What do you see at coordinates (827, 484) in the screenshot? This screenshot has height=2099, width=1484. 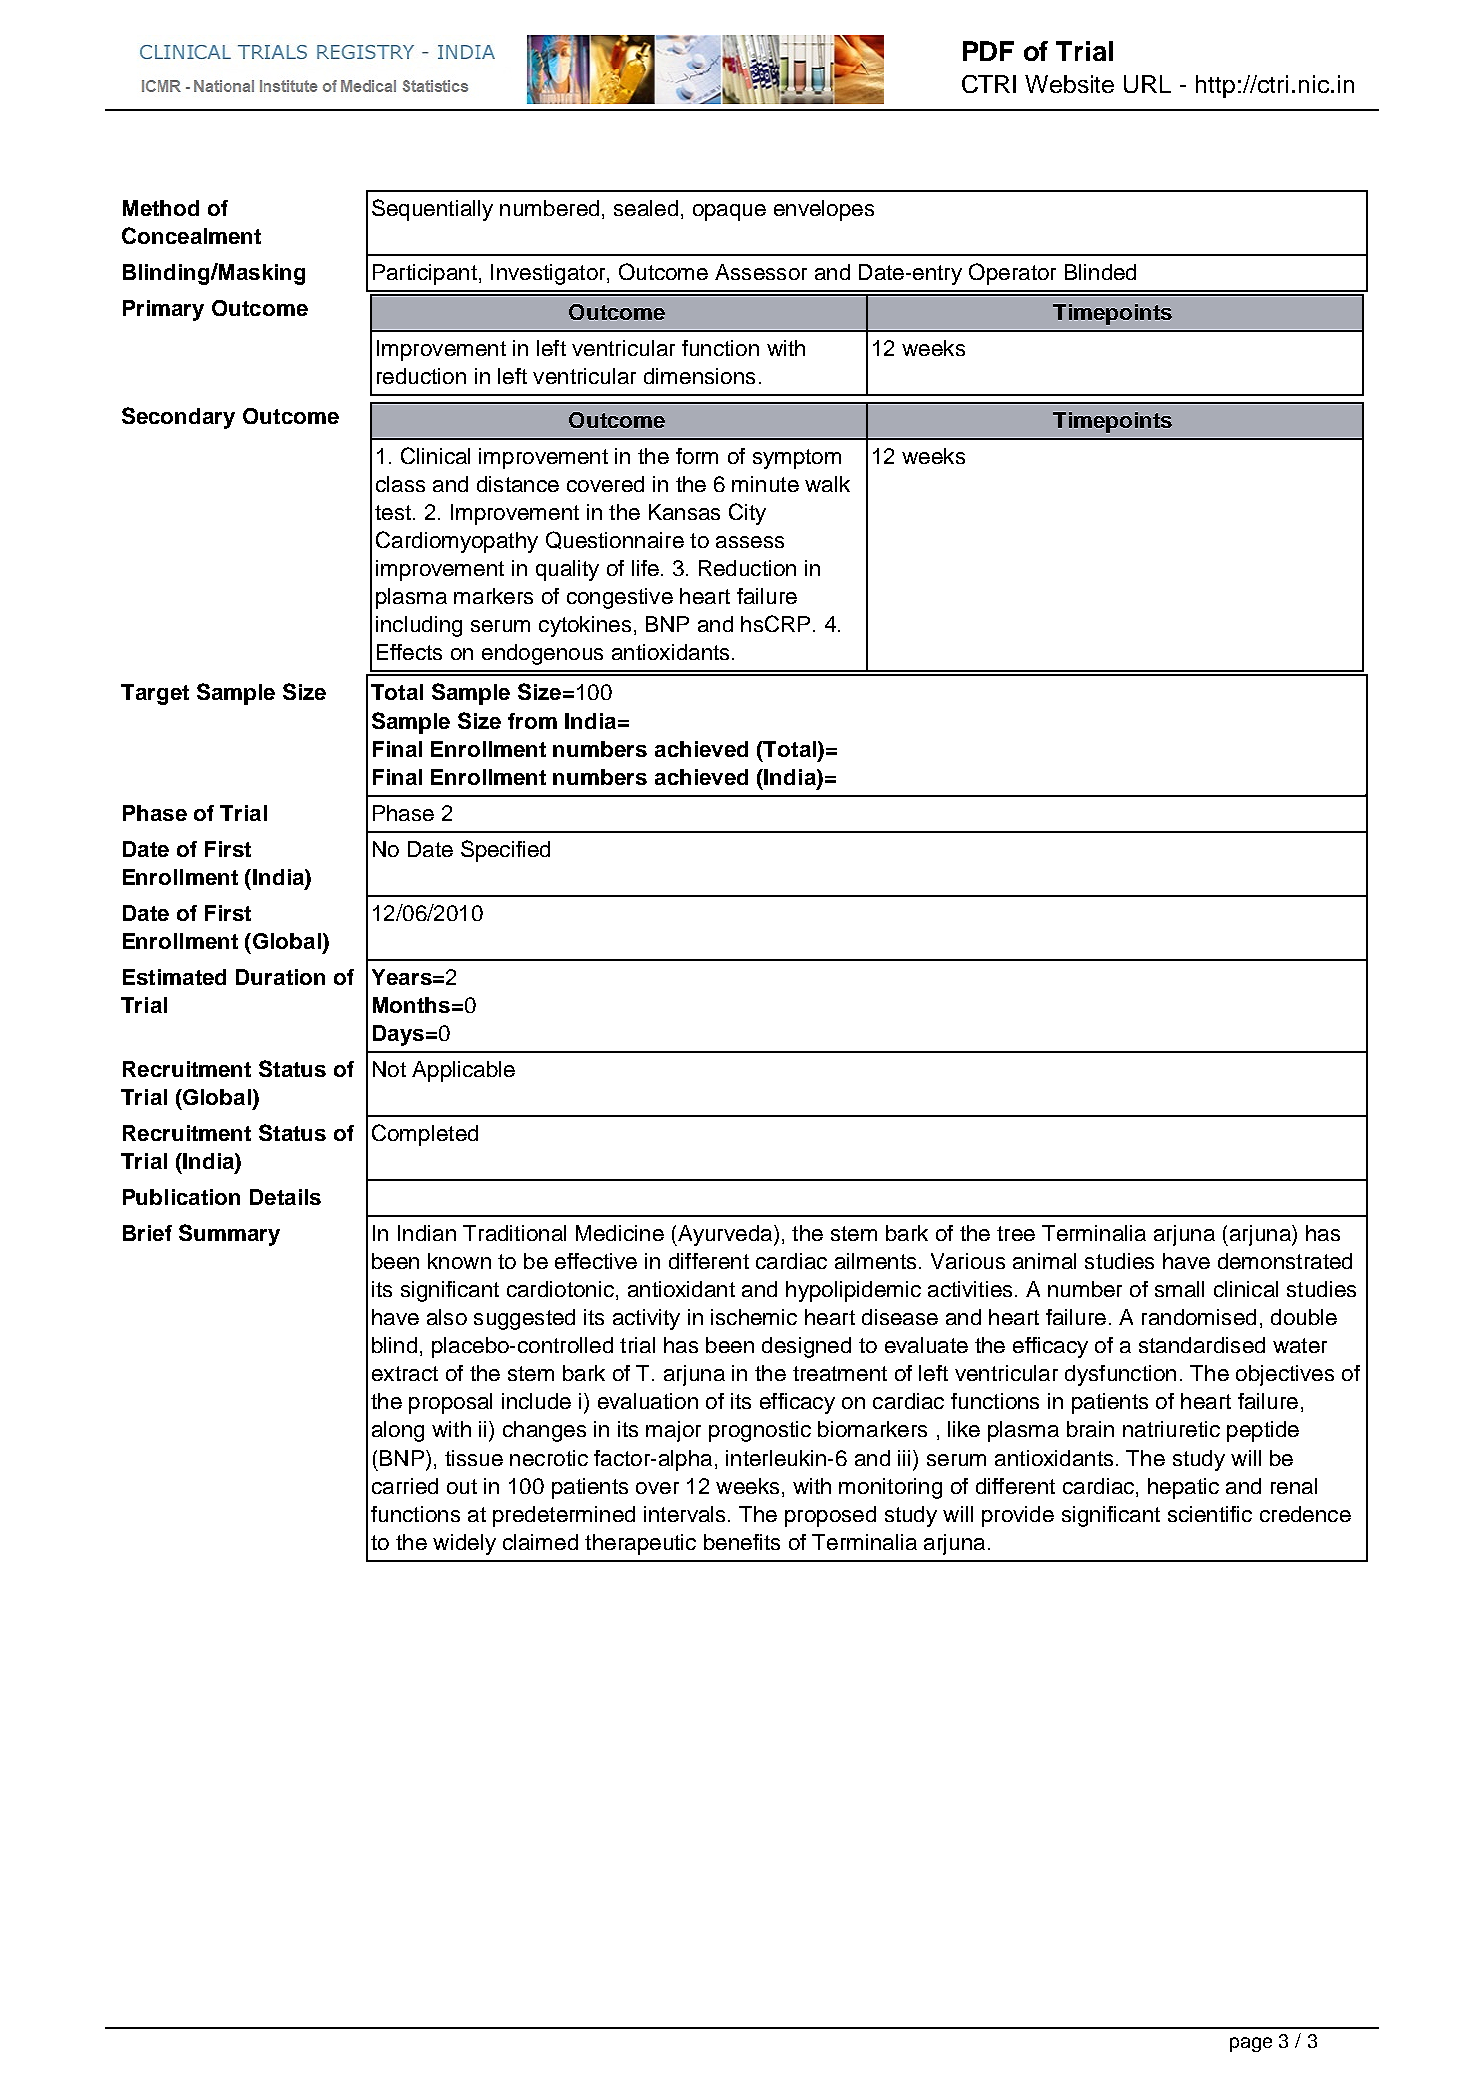 I see `walk` at bounding box center [827, 484].
